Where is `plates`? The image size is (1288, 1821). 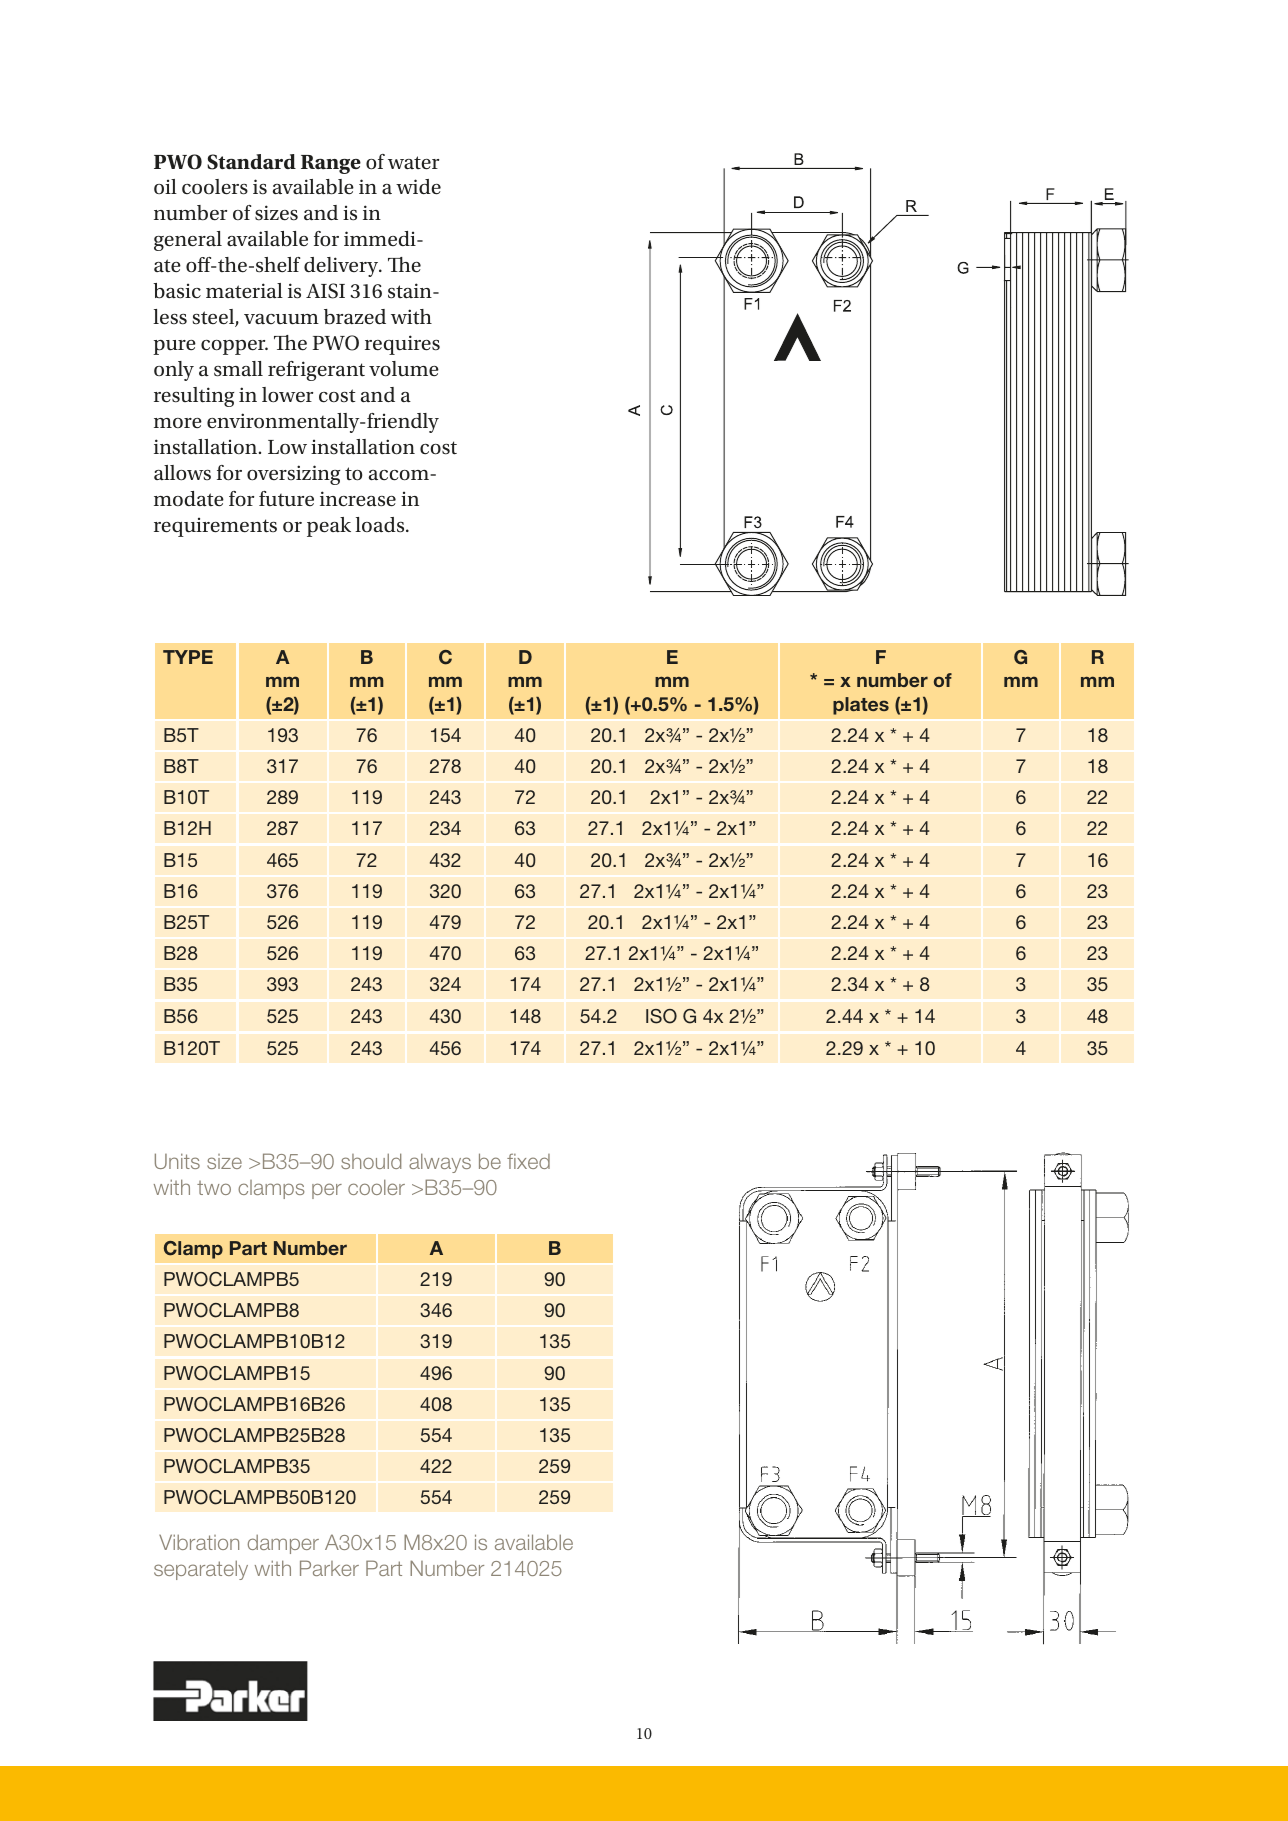
plates is located at coordinates (861, 706).
